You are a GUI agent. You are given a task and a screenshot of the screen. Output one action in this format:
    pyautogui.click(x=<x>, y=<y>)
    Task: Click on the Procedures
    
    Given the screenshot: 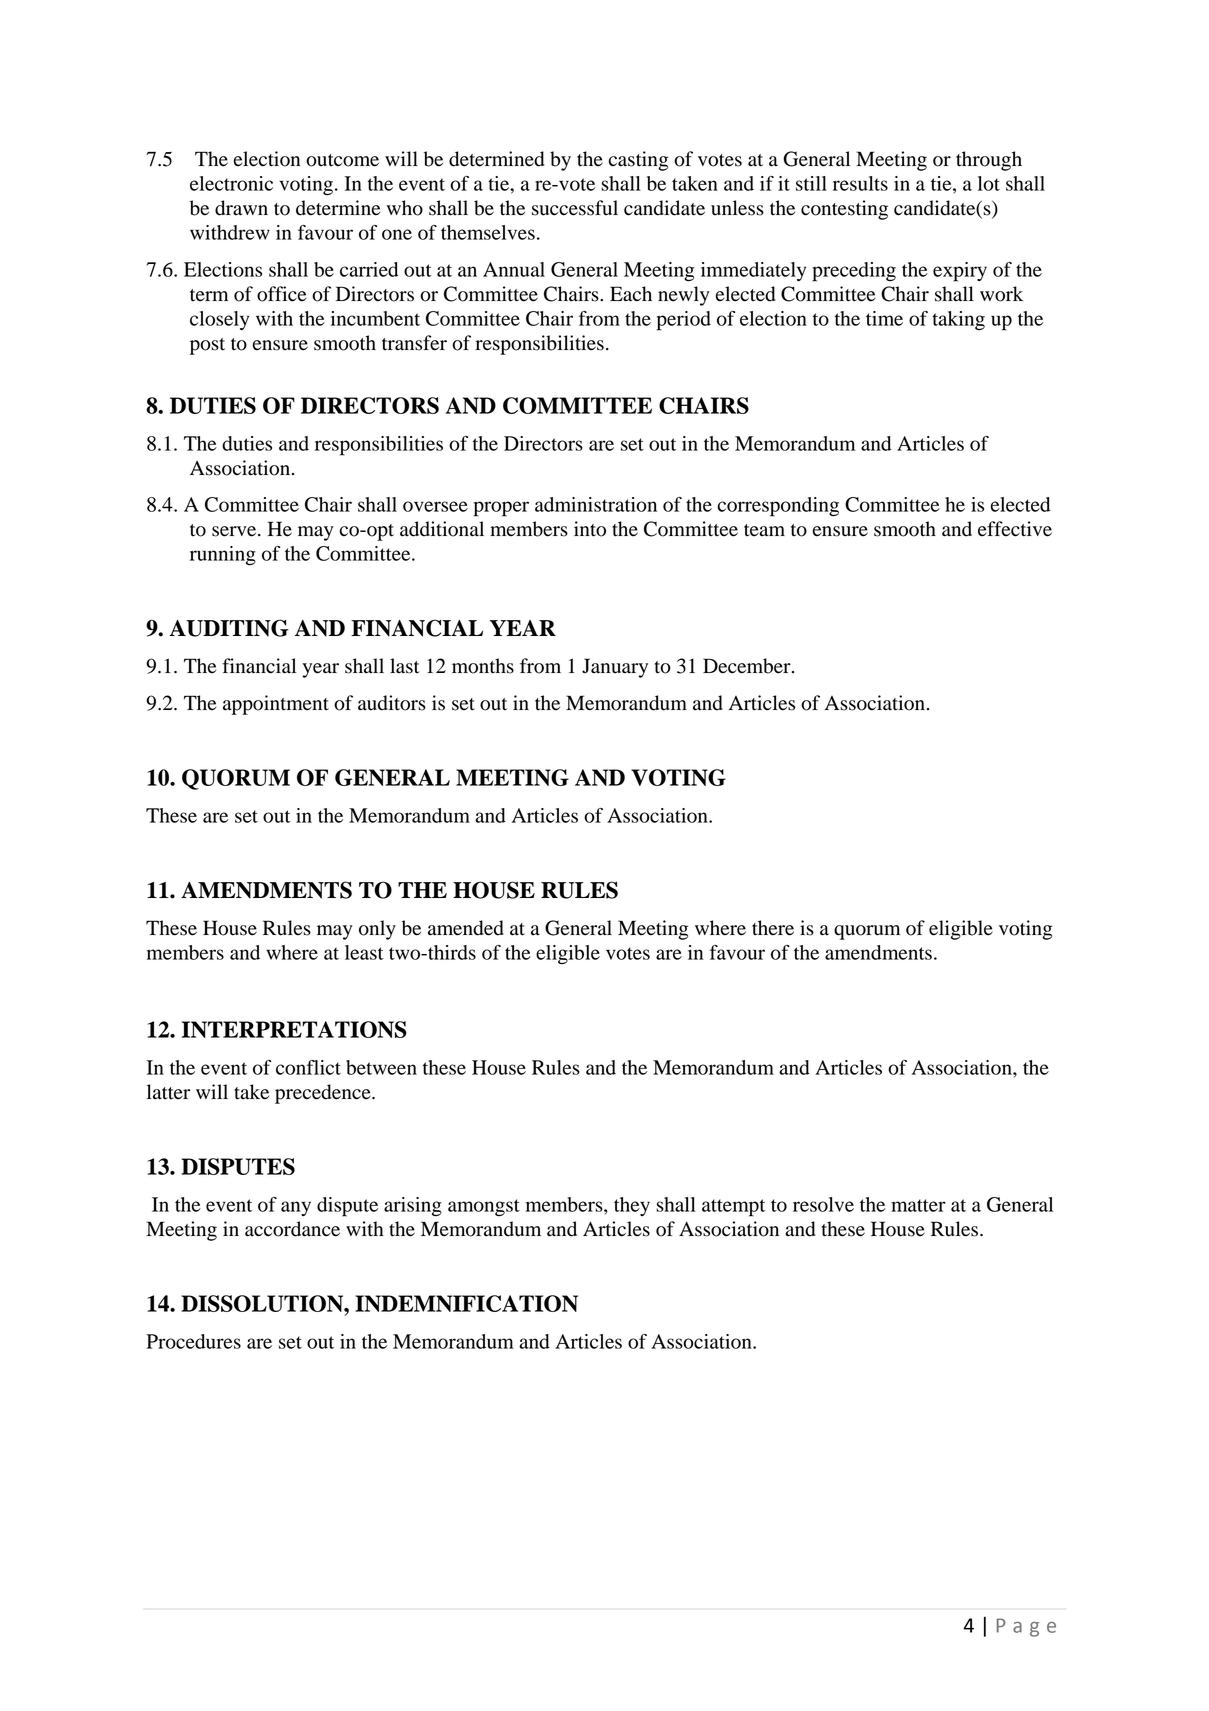 What is the action you would take?
    pyautogui.click(x=193, y=1341)
